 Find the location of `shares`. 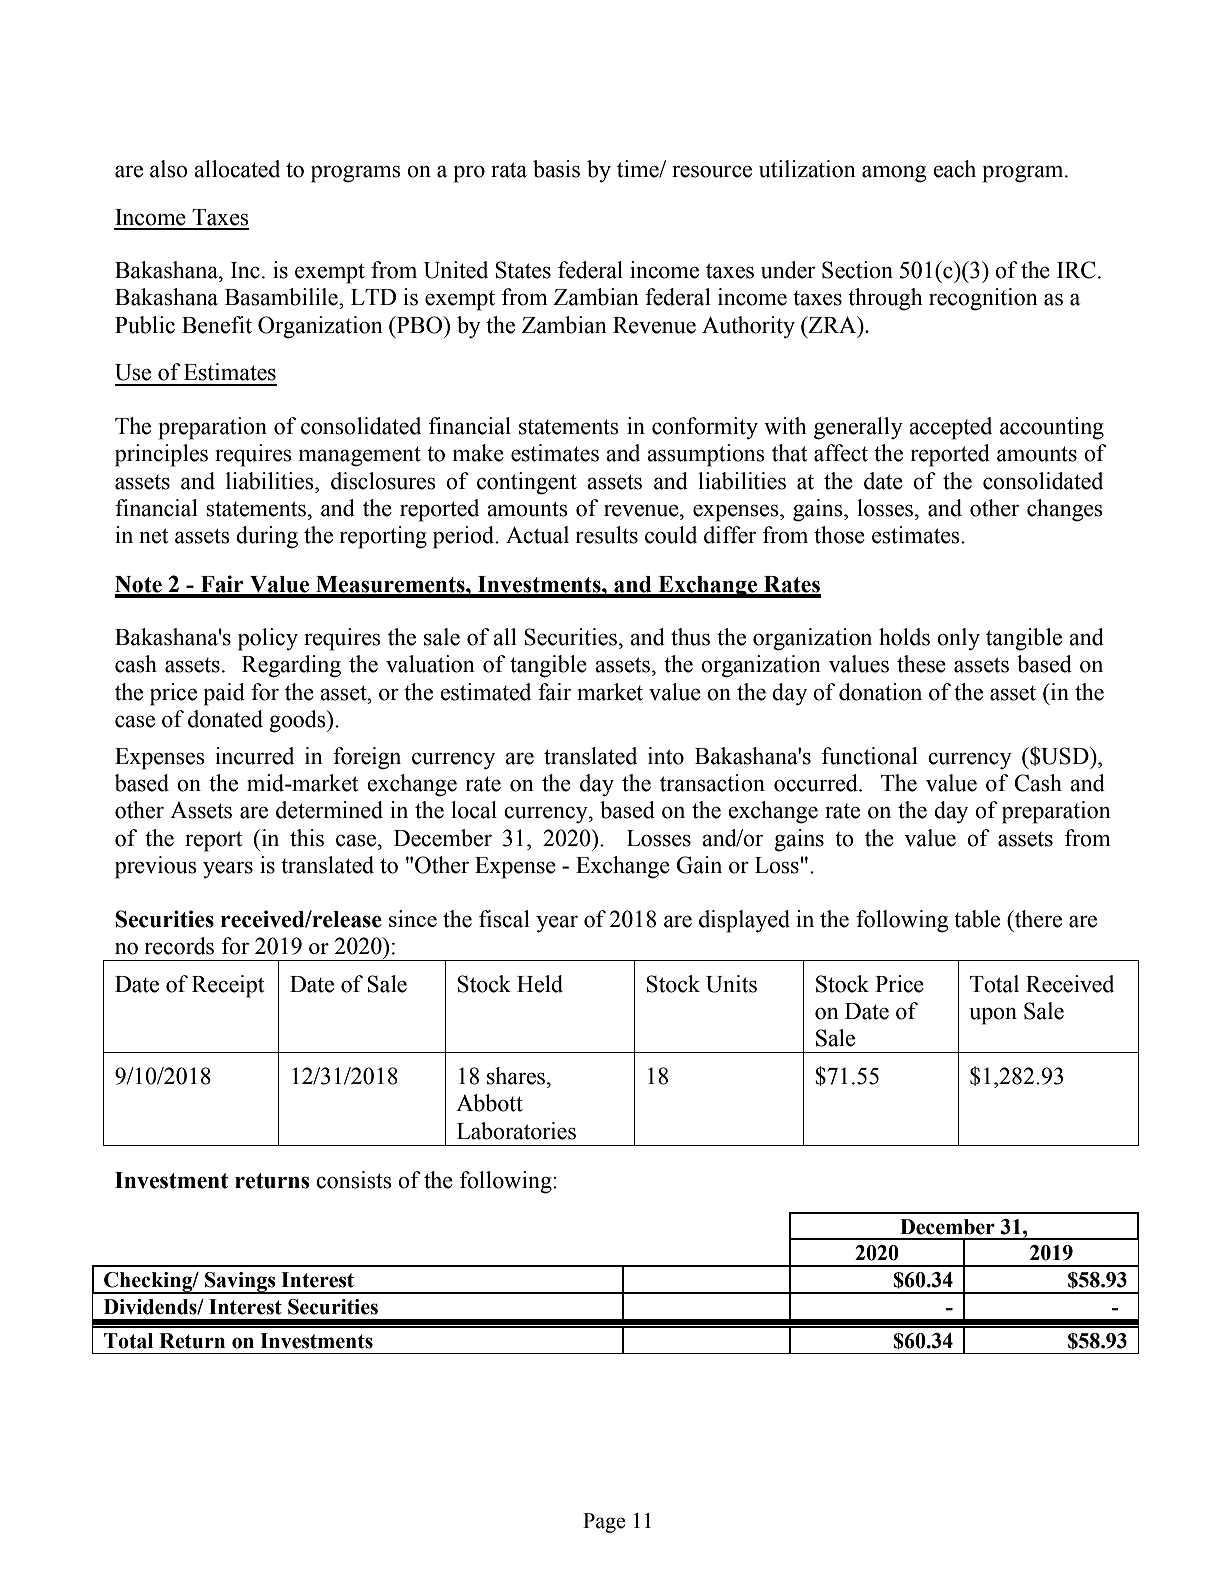

shares is located at coordinates (516, 1076).
